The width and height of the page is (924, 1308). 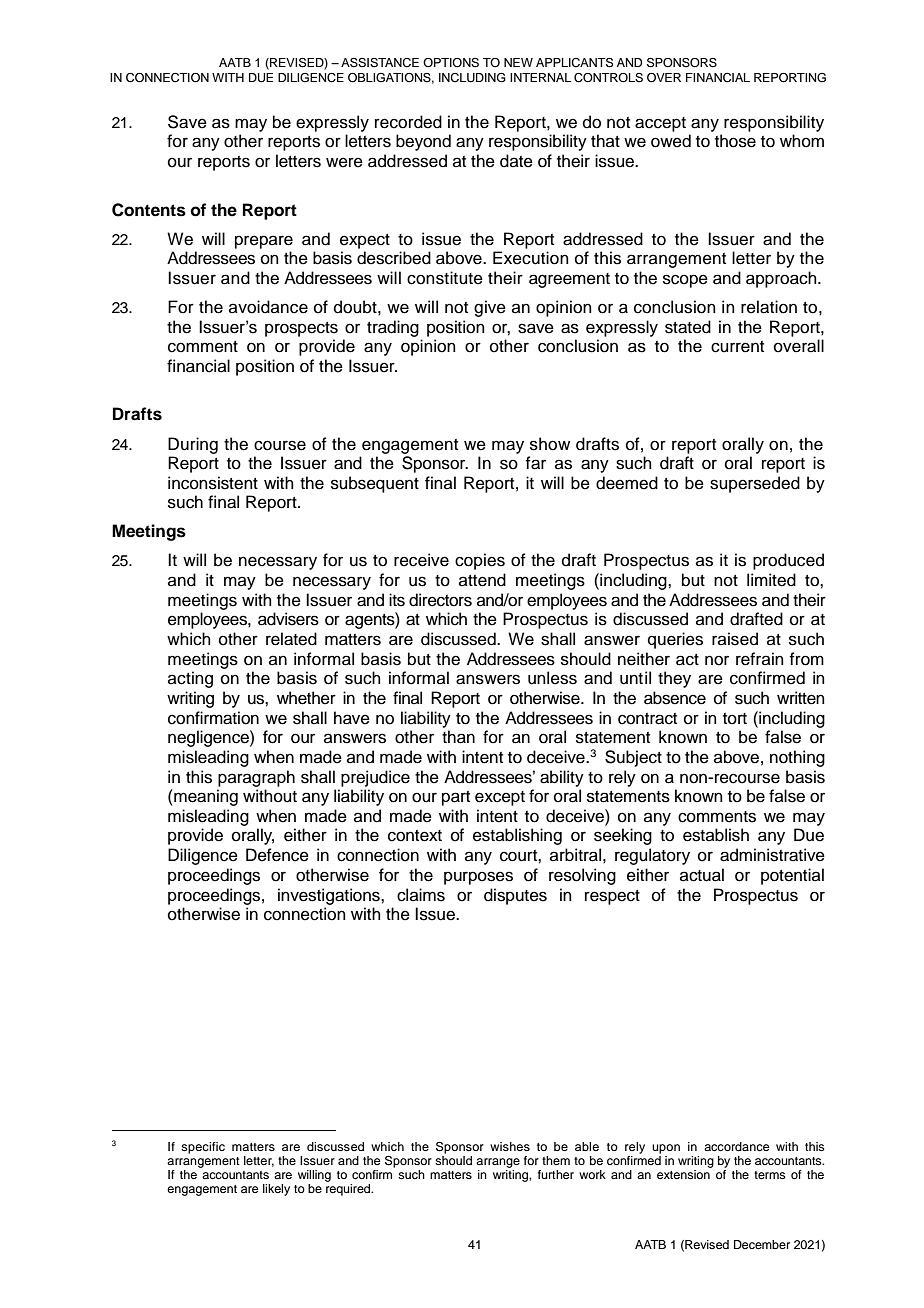 What do you see at coordinates (276, 1190) in the page?
I see `likely` at bounding box center [276, 1190].
